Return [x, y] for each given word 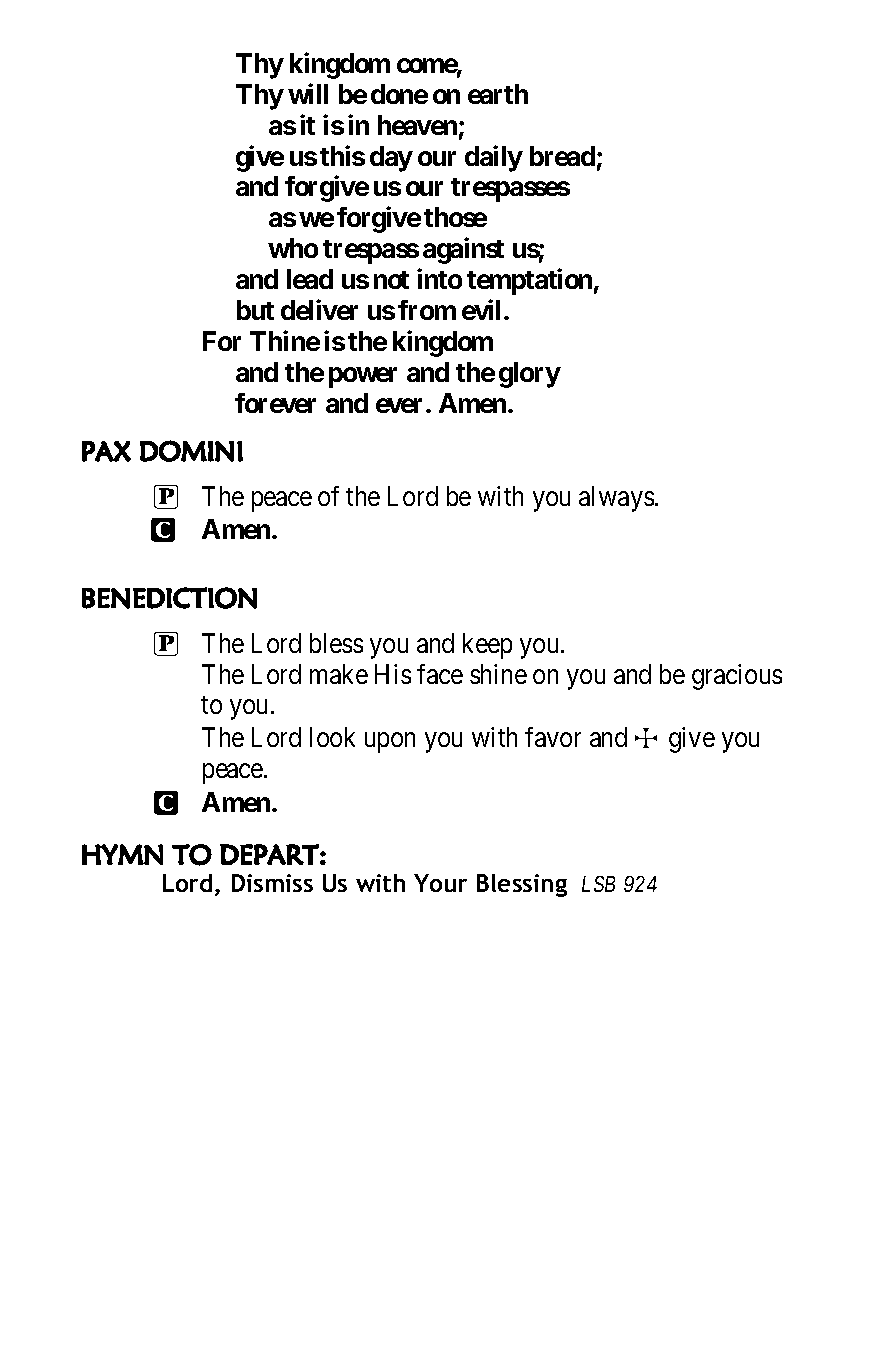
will [308, 93]
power [363, 377]
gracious [737, 677]
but [255, 310]
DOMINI [191, 451]
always [616, 499]
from [427, 310]
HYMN [122, 854]
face [440, 674]
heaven [417, 125]
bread [562, 156]
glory [529, 375]
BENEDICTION [169, 598]
